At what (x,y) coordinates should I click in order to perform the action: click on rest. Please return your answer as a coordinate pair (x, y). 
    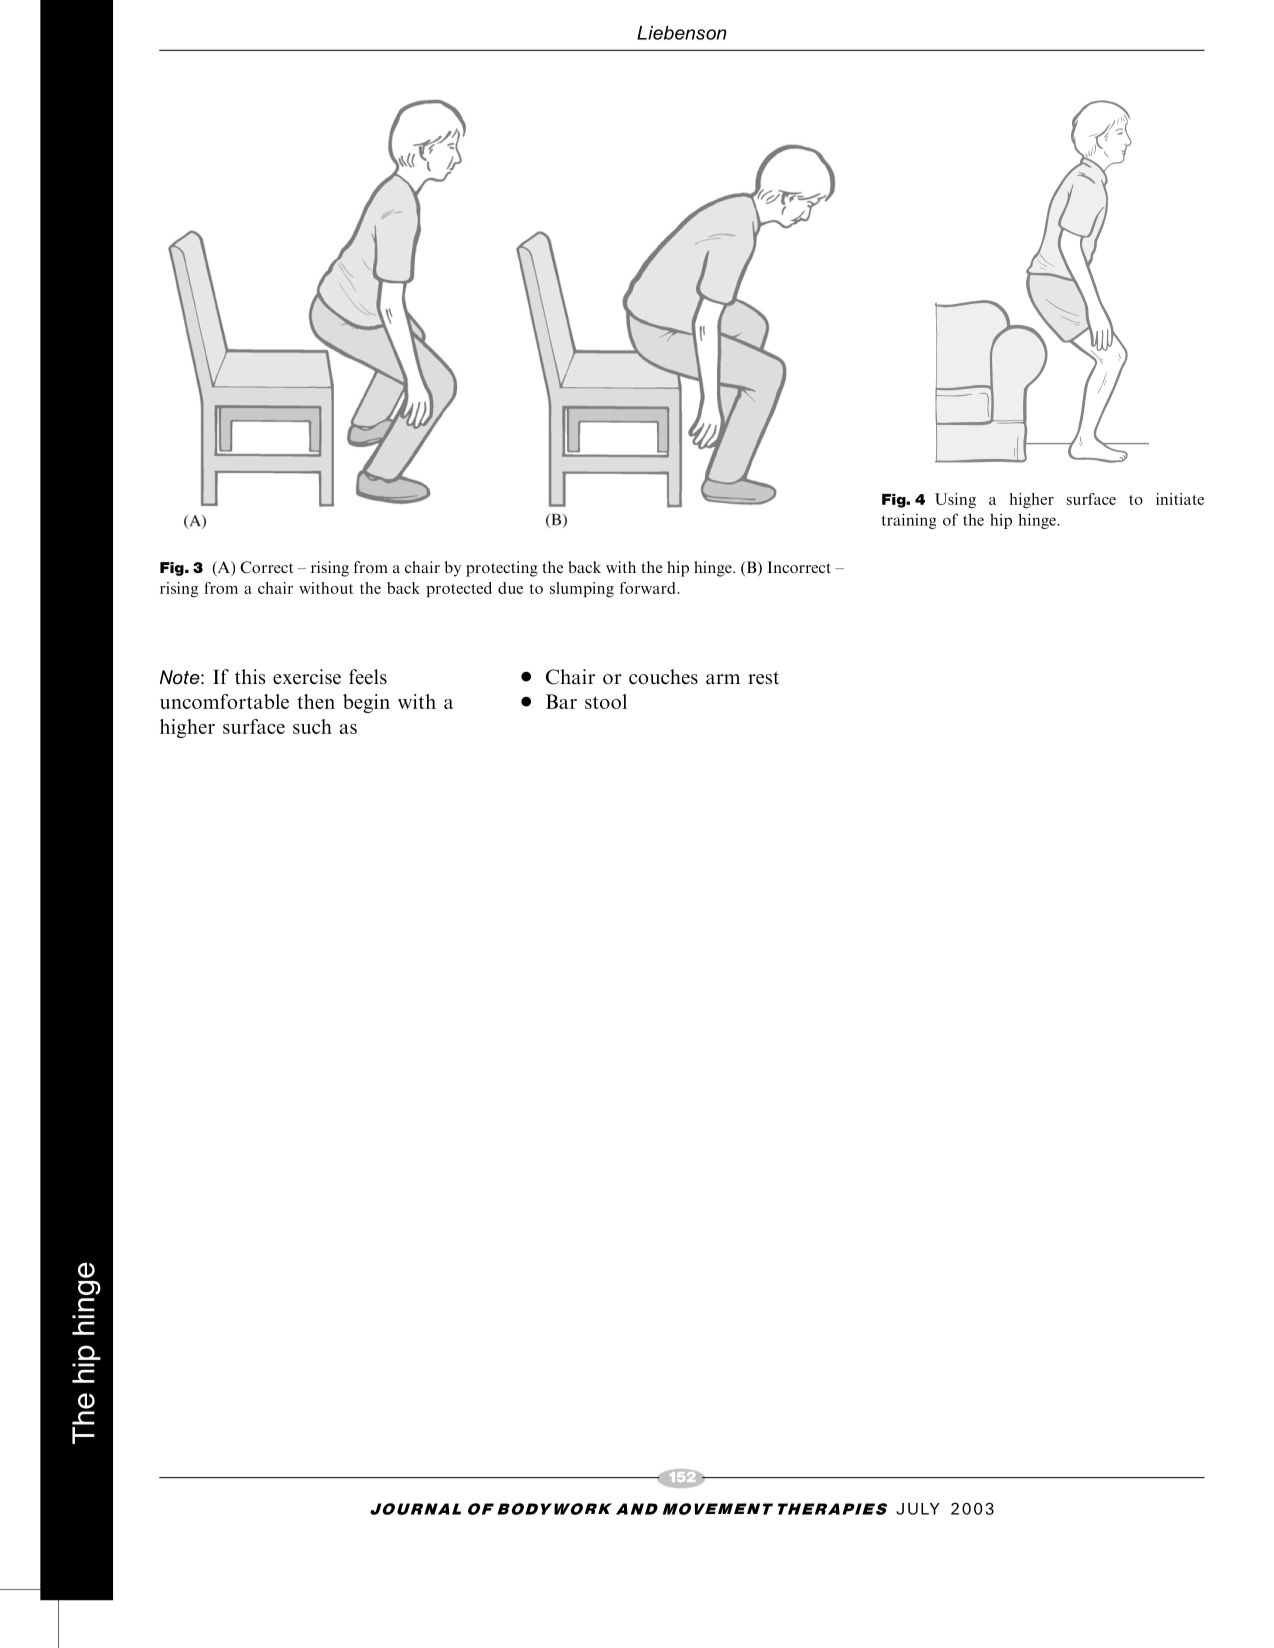
    Looking at the image, I should click on (763, 677).
